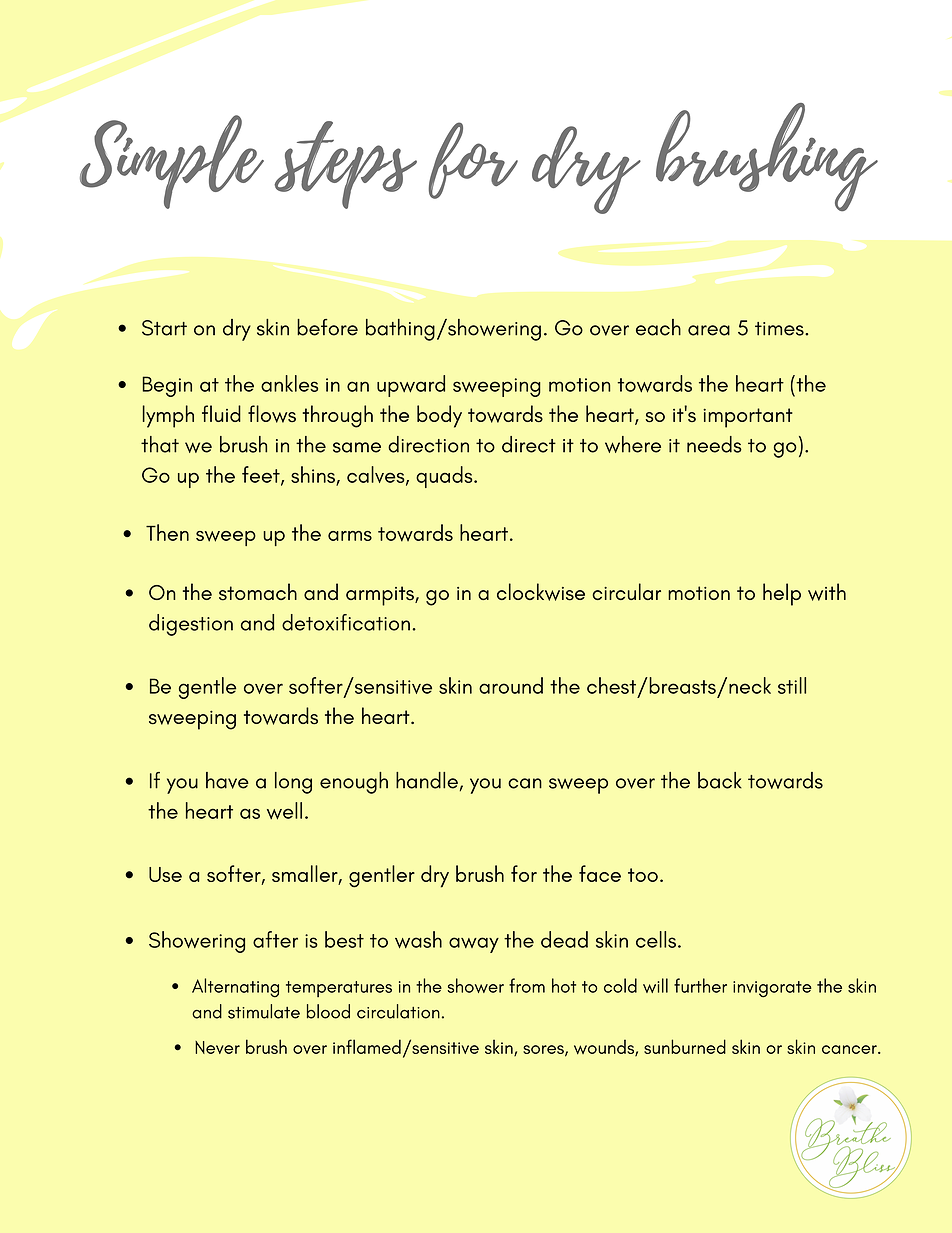 This image has height=1233, width=952. I want to click on steps, so click(345, 165).
